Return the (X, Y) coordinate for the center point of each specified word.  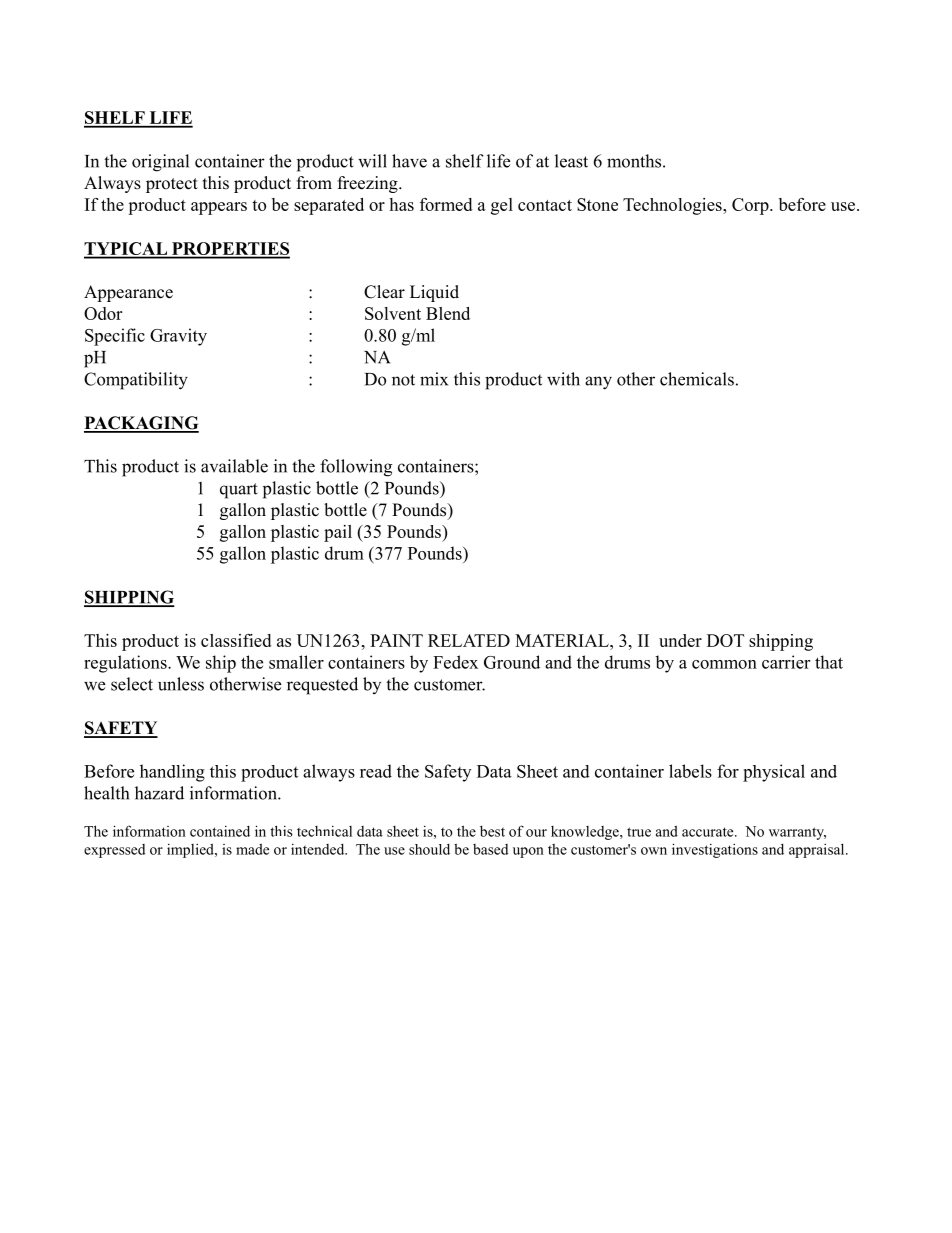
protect (172, 185)
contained (220, 831)
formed (446, 204)
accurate (709, 832)
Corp (751, 206)
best (492, 831)
